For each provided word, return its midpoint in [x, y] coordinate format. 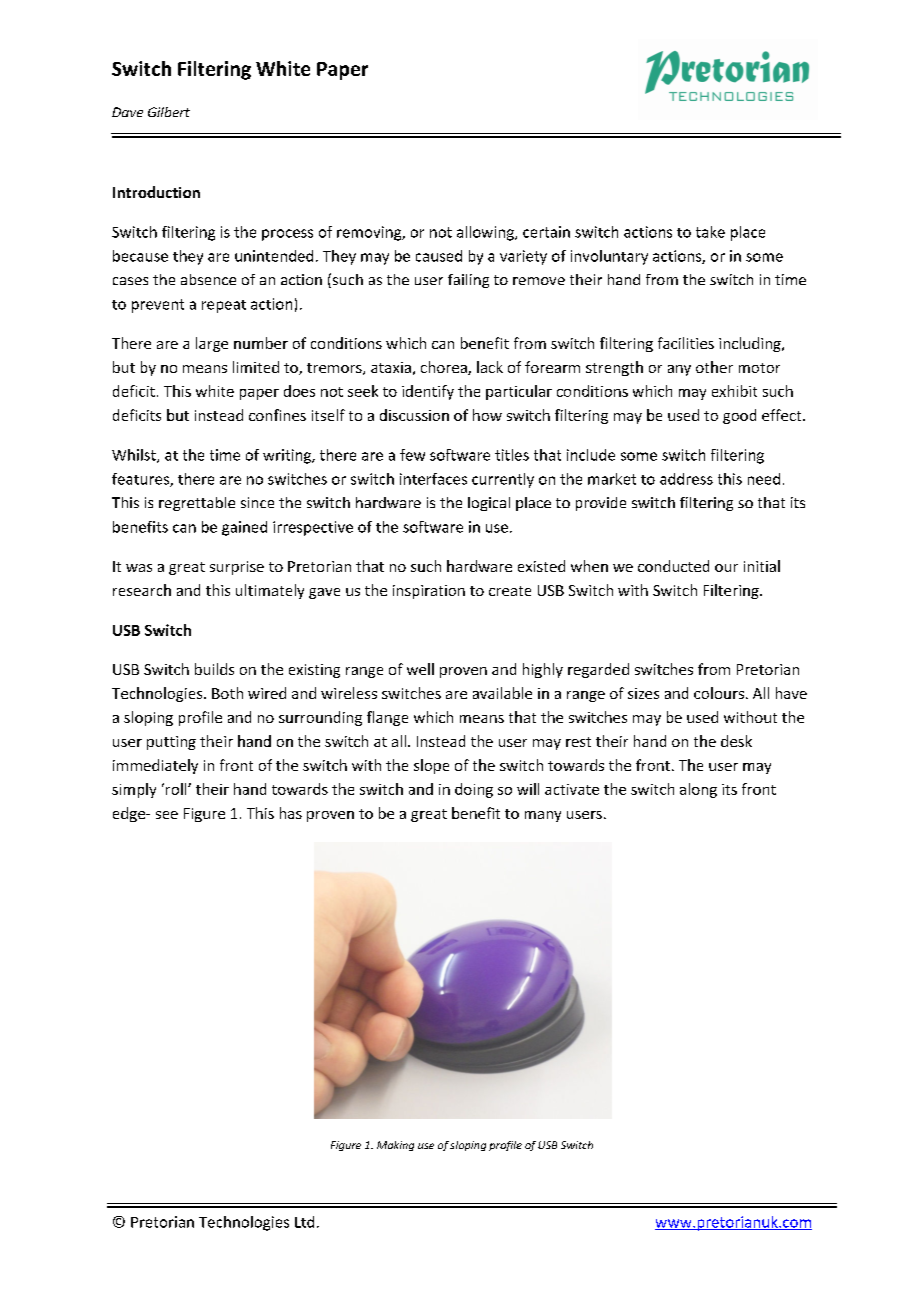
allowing [486, 233]
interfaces [433, 479]
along [698, 790]
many [543, 816]
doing [474, 790]
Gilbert [169, 112]
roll [177, 789]
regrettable [197, 504]
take [710, 232]
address [686, 479]
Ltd [304, 1222]
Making [395, 1146]
